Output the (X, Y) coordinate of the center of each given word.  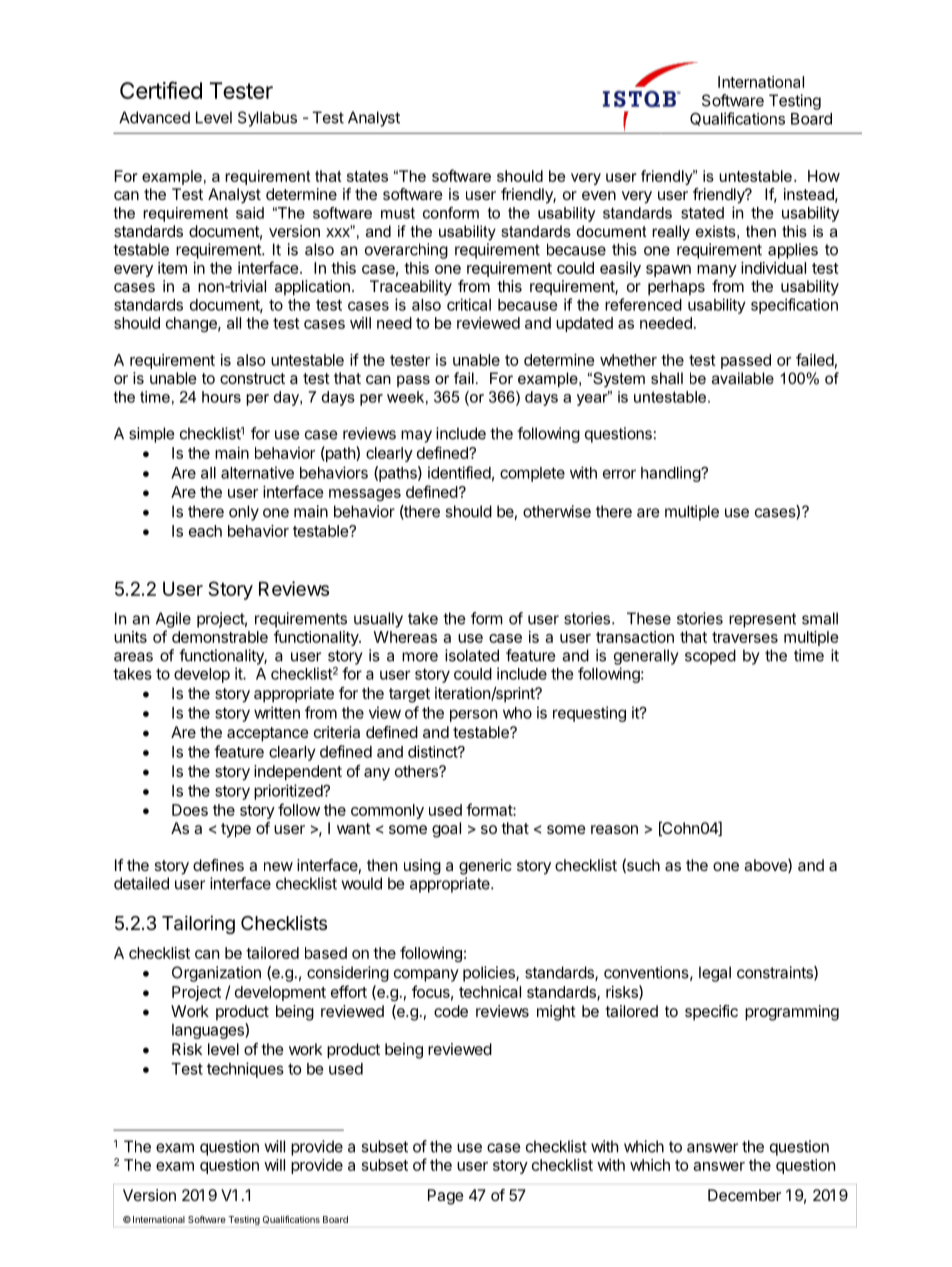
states (367, 176)
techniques (245, 1070)
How (824, 176)
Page (446, 1197)
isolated (472, 655)
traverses (745, 637)
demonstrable (220, 637)
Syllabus (267, 119)
